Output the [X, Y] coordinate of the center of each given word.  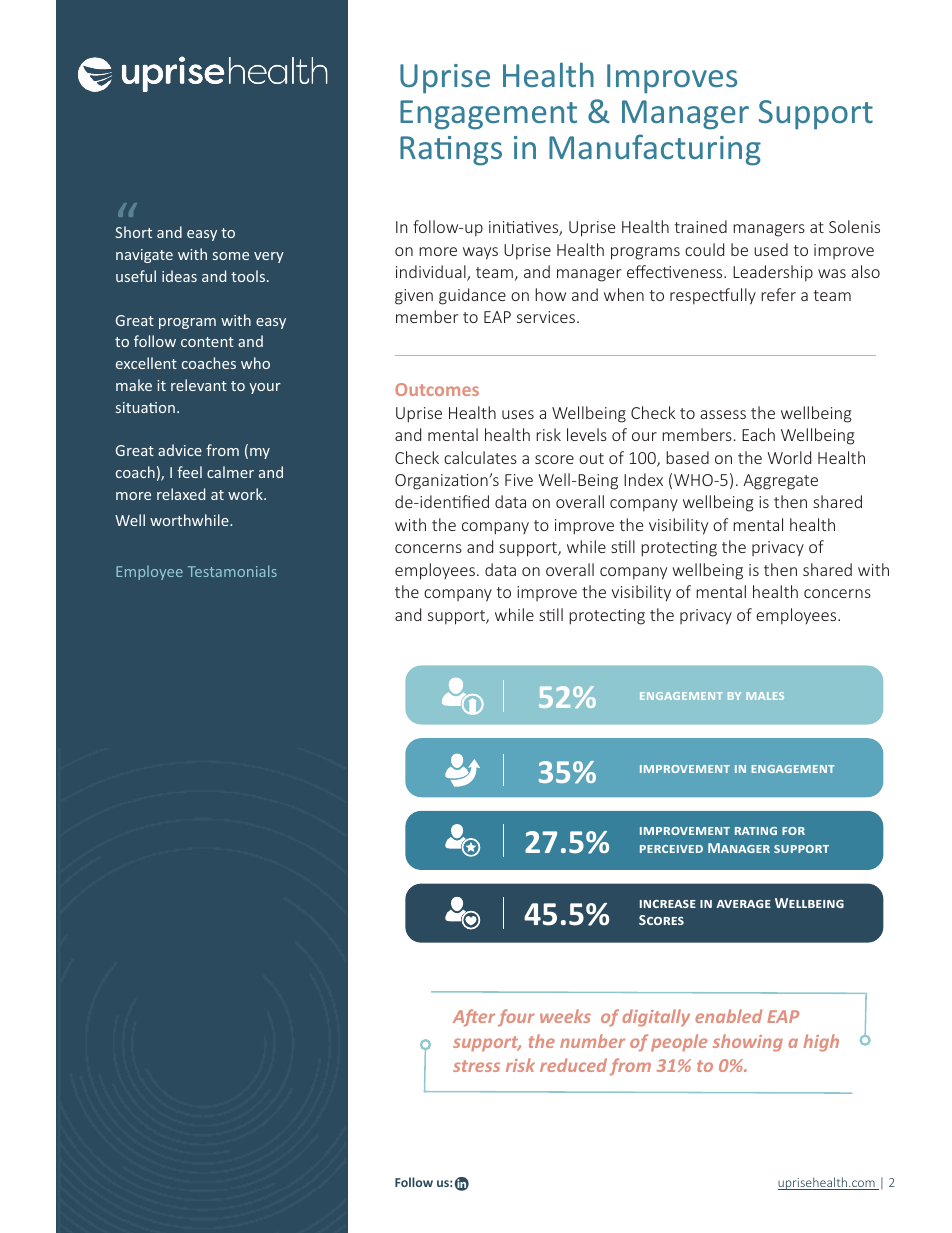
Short [133, 232]
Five [519, 480]
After [474, 1018]
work [246, 494]
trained [700, 226]
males [765, 696]
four [516, 1018]
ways [480, 253]
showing [748, 1043]
